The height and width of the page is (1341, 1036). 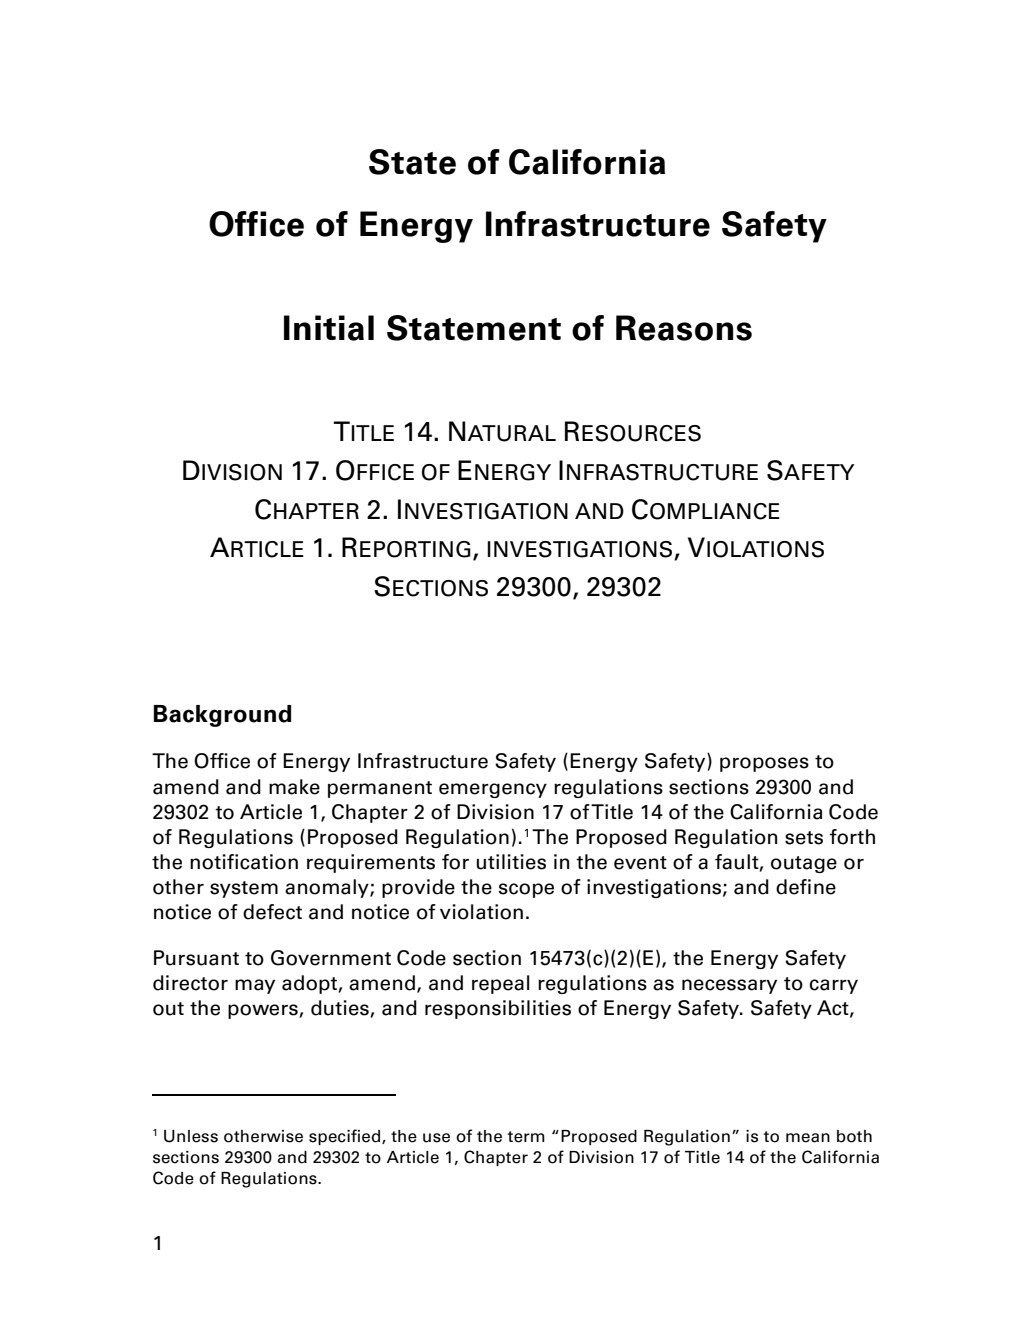 I want to click on Background, so click(x=223, y=716).
